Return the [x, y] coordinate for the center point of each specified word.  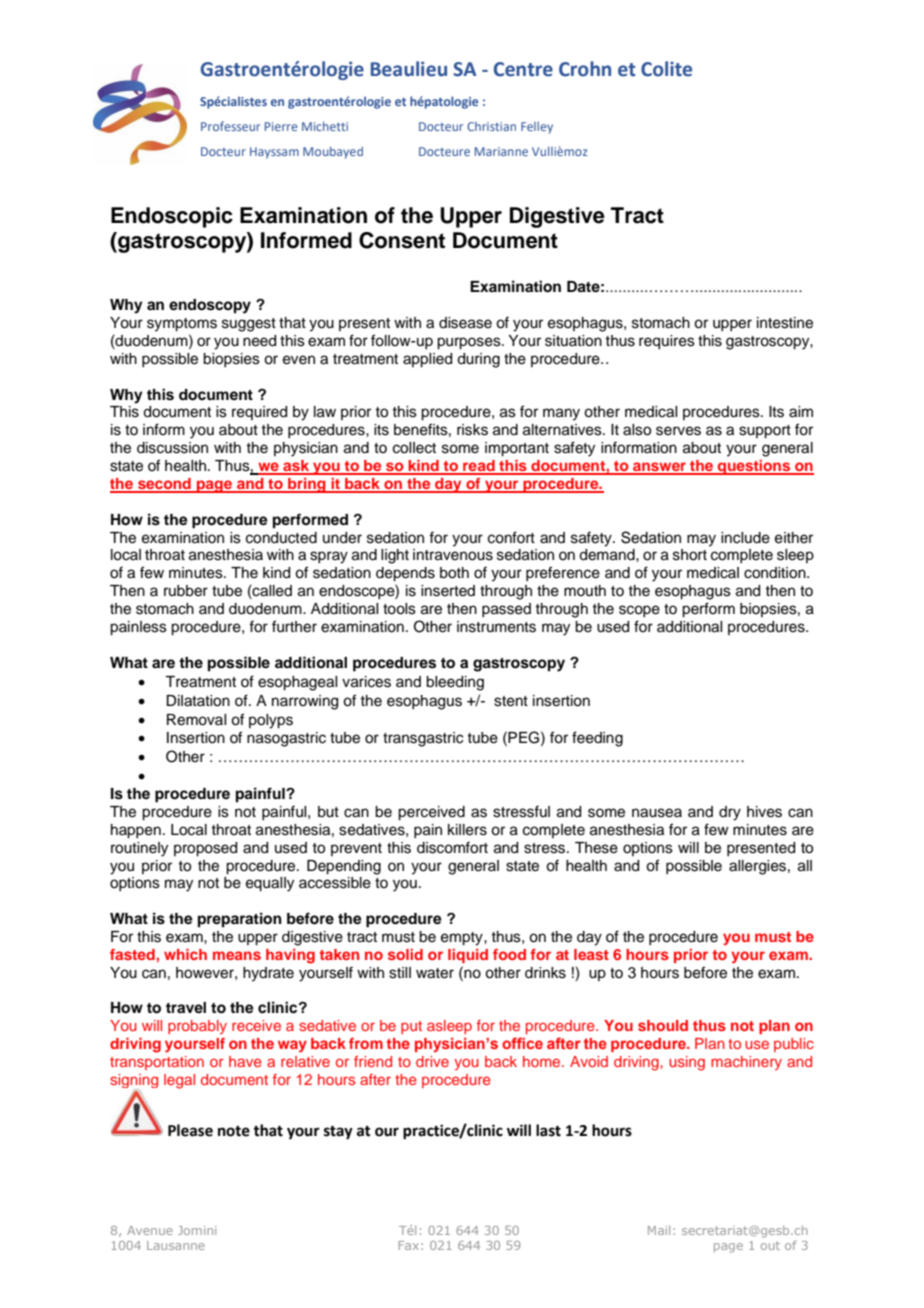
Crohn [585, 69]
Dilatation [198, 701]
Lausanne [175, 1245]
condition [776, 573]
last [548, 1130]
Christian [491, 126]
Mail [659, 1230]
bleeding [455, 683]
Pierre [281, 126]
